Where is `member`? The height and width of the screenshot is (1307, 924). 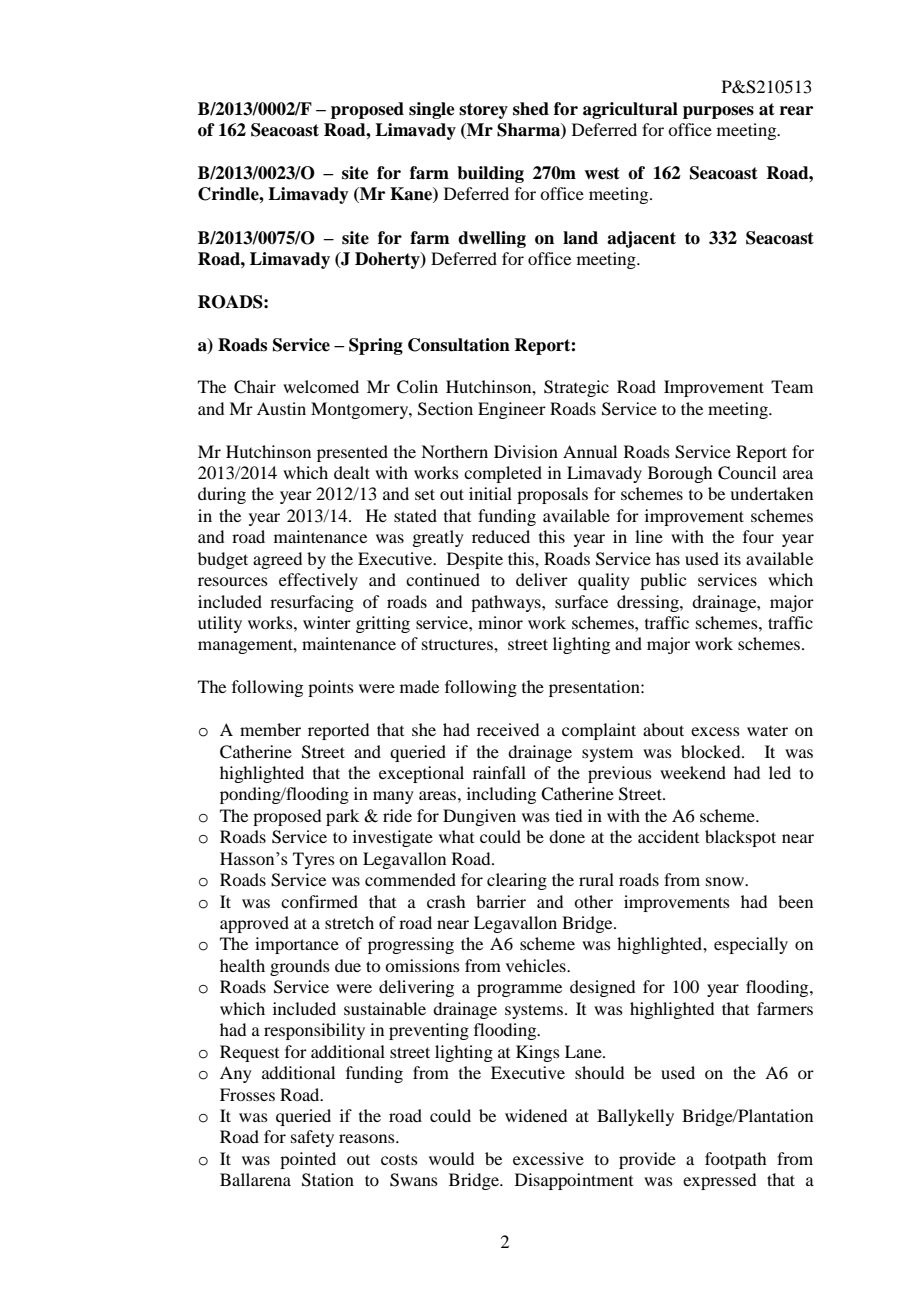 member is located at coordinates (270, 729).
